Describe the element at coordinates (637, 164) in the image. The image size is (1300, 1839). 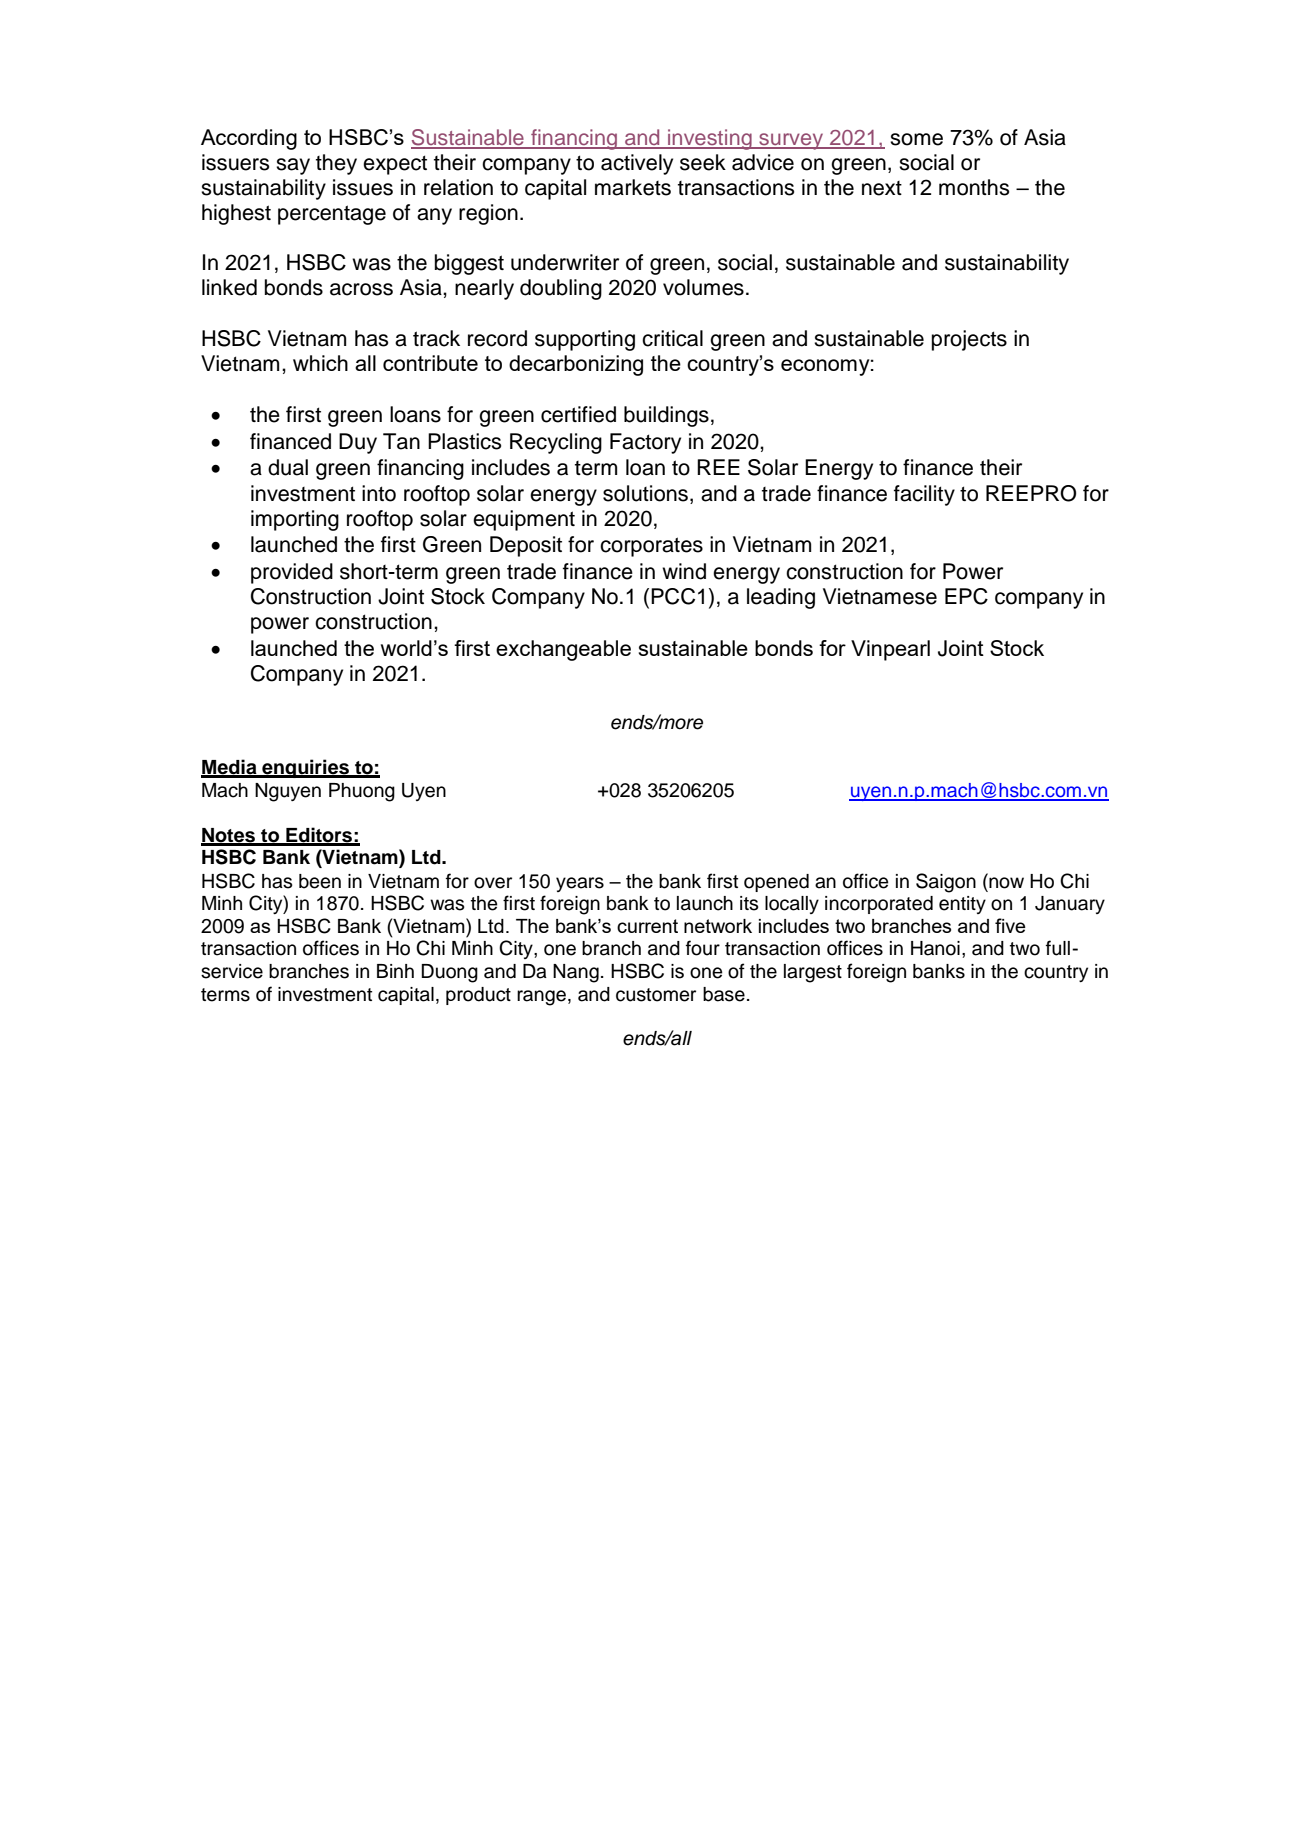
I see `actively` at that location.
